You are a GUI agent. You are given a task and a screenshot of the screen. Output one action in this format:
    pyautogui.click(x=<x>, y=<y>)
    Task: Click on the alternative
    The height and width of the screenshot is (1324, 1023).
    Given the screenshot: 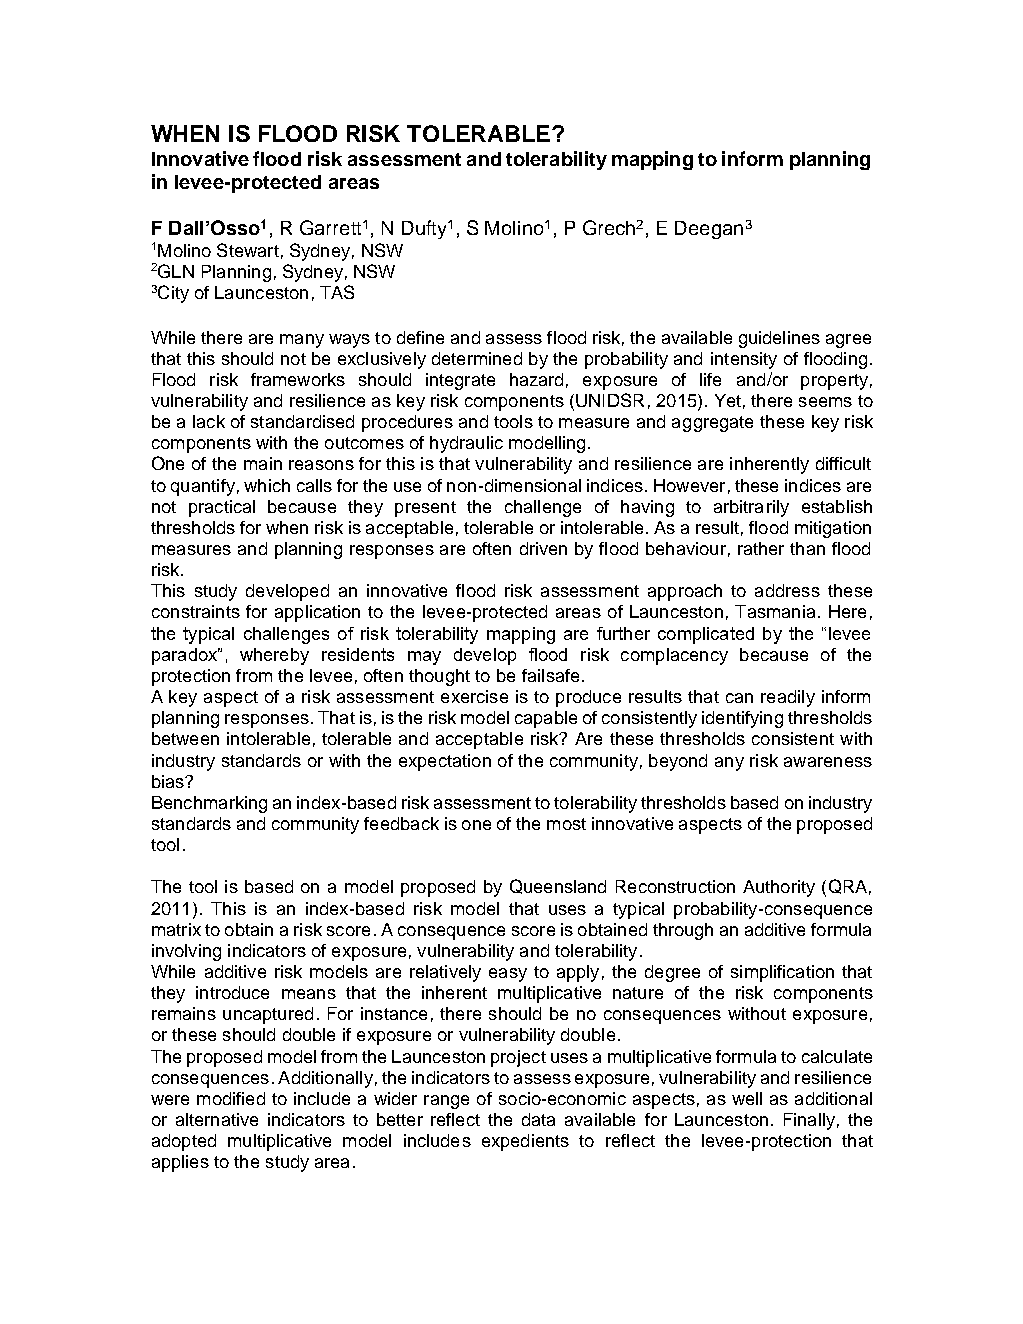 What is the action you would take?
    pyautogui.click(x=217, y=1119)
